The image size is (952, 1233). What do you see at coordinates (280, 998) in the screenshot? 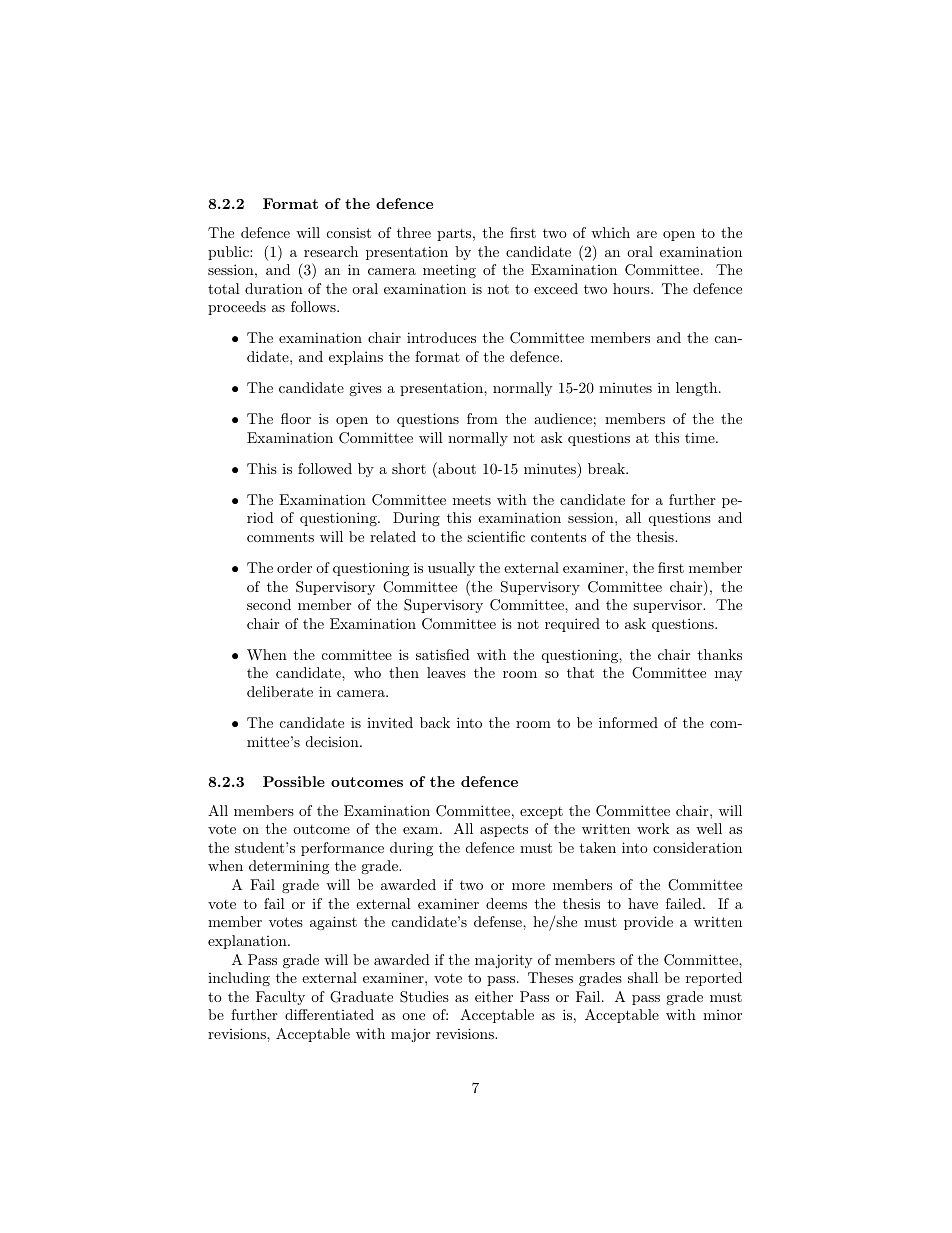
I see `Faculty` at bounding box center [280, 998].
